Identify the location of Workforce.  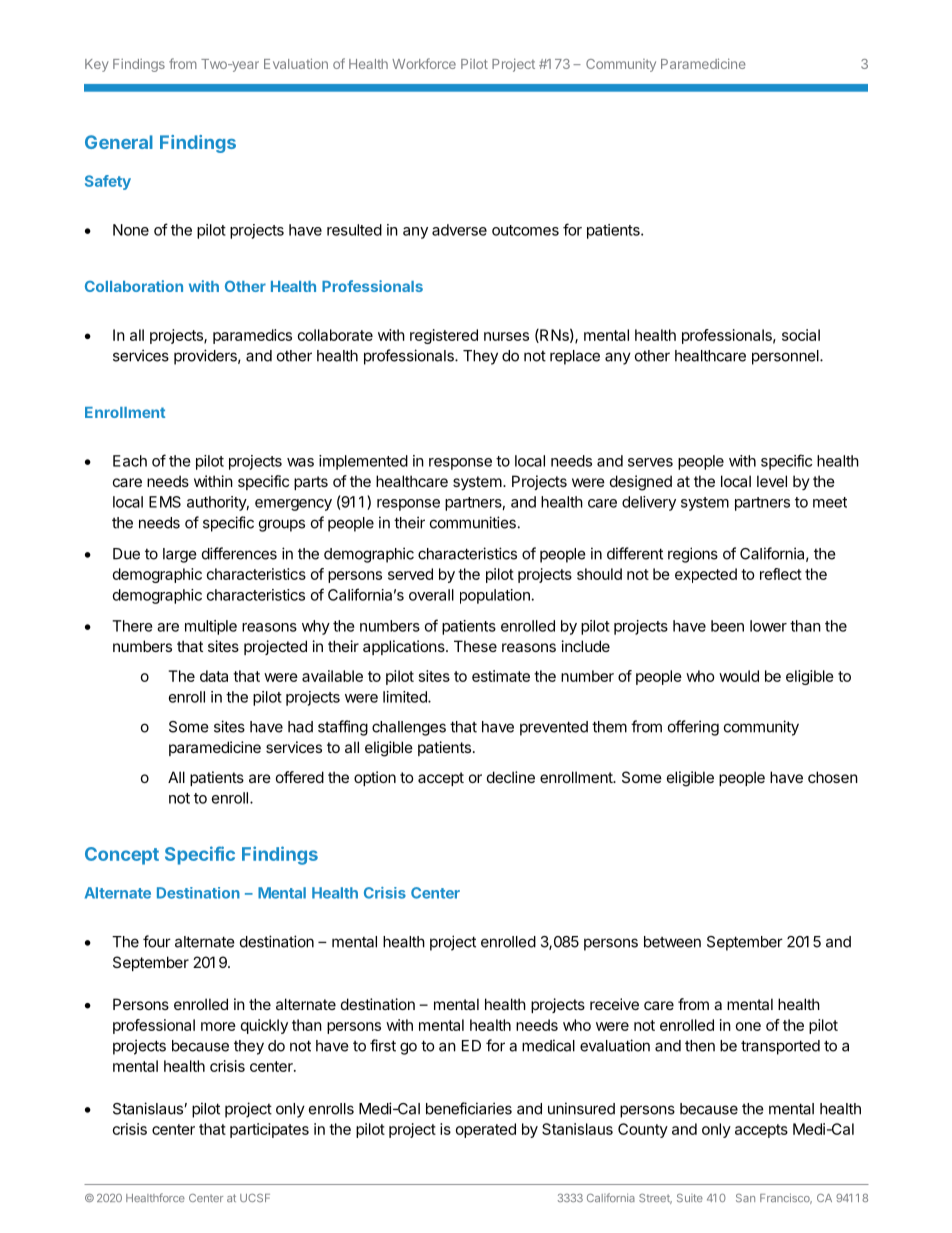
(424, 63).
